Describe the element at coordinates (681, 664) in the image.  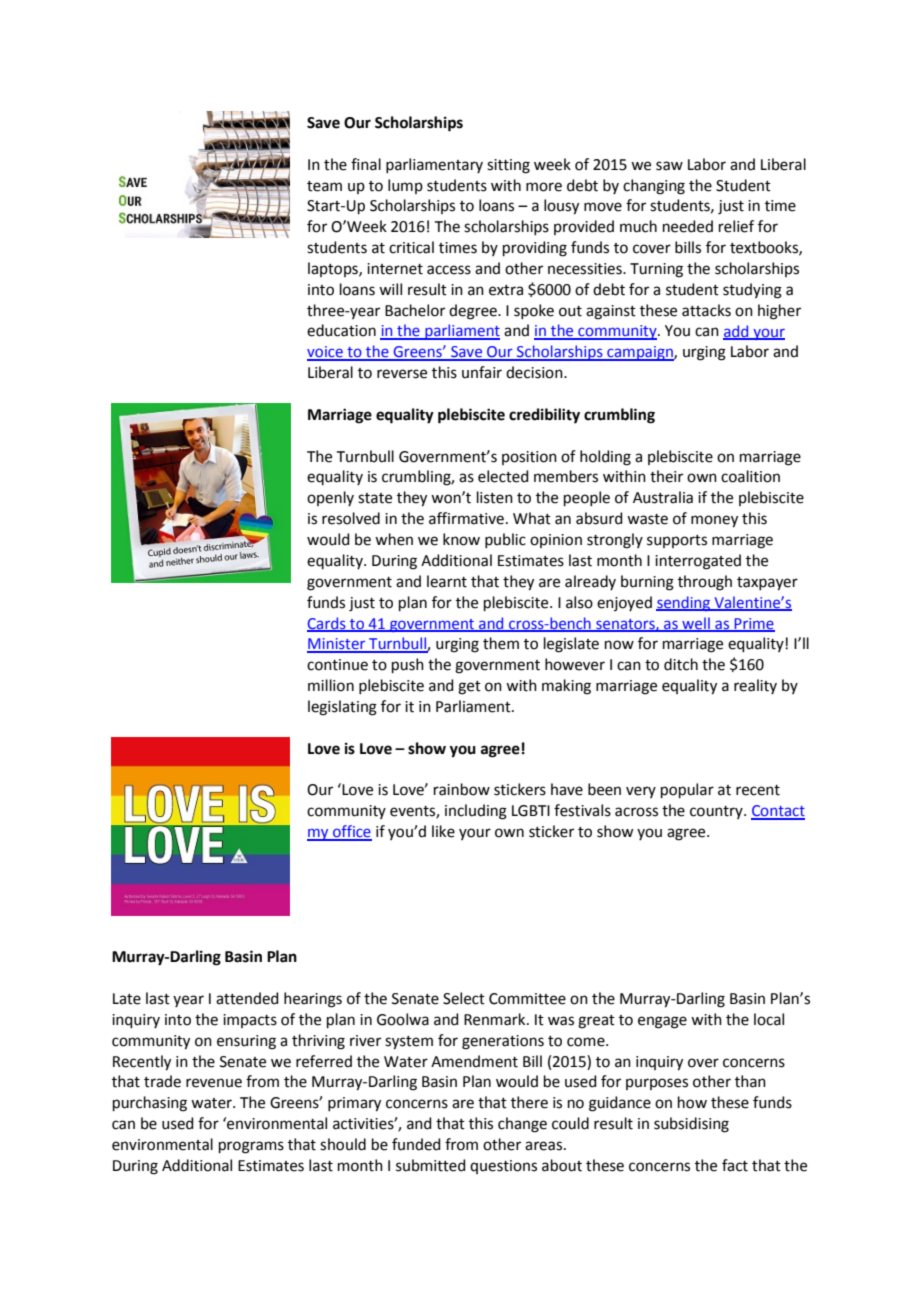
I see `ditch` at that location.
